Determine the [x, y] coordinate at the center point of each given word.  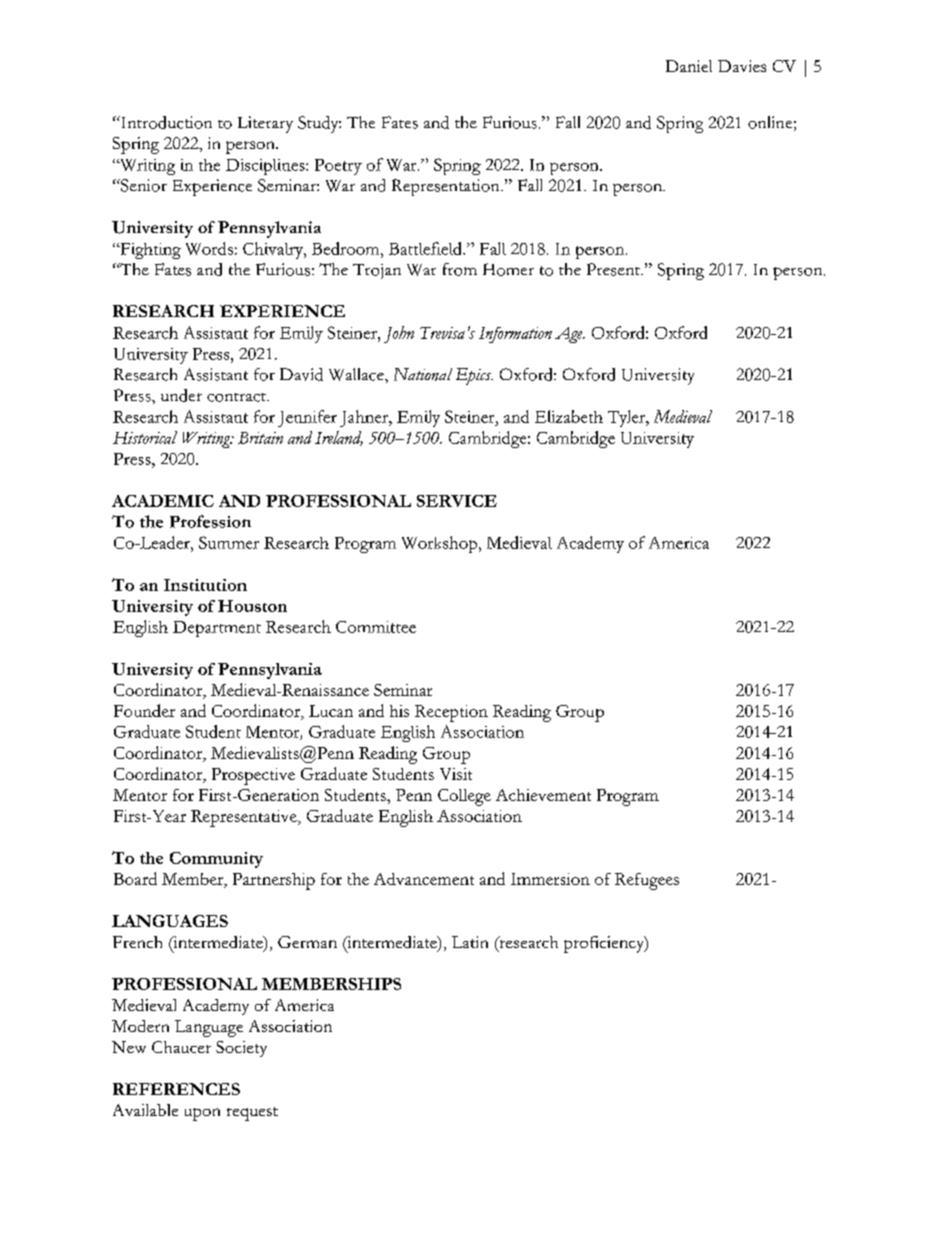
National [423, 374]
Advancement [424, 879]
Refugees [647, 881]
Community [216, 860]
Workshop [439, 544]
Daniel [689, 66]
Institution [205, 585]
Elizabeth [569, 416]
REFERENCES [176, 1089]
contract [237, 397]
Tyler [628, 418]
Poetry [338, 167]
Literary [265, 124]
